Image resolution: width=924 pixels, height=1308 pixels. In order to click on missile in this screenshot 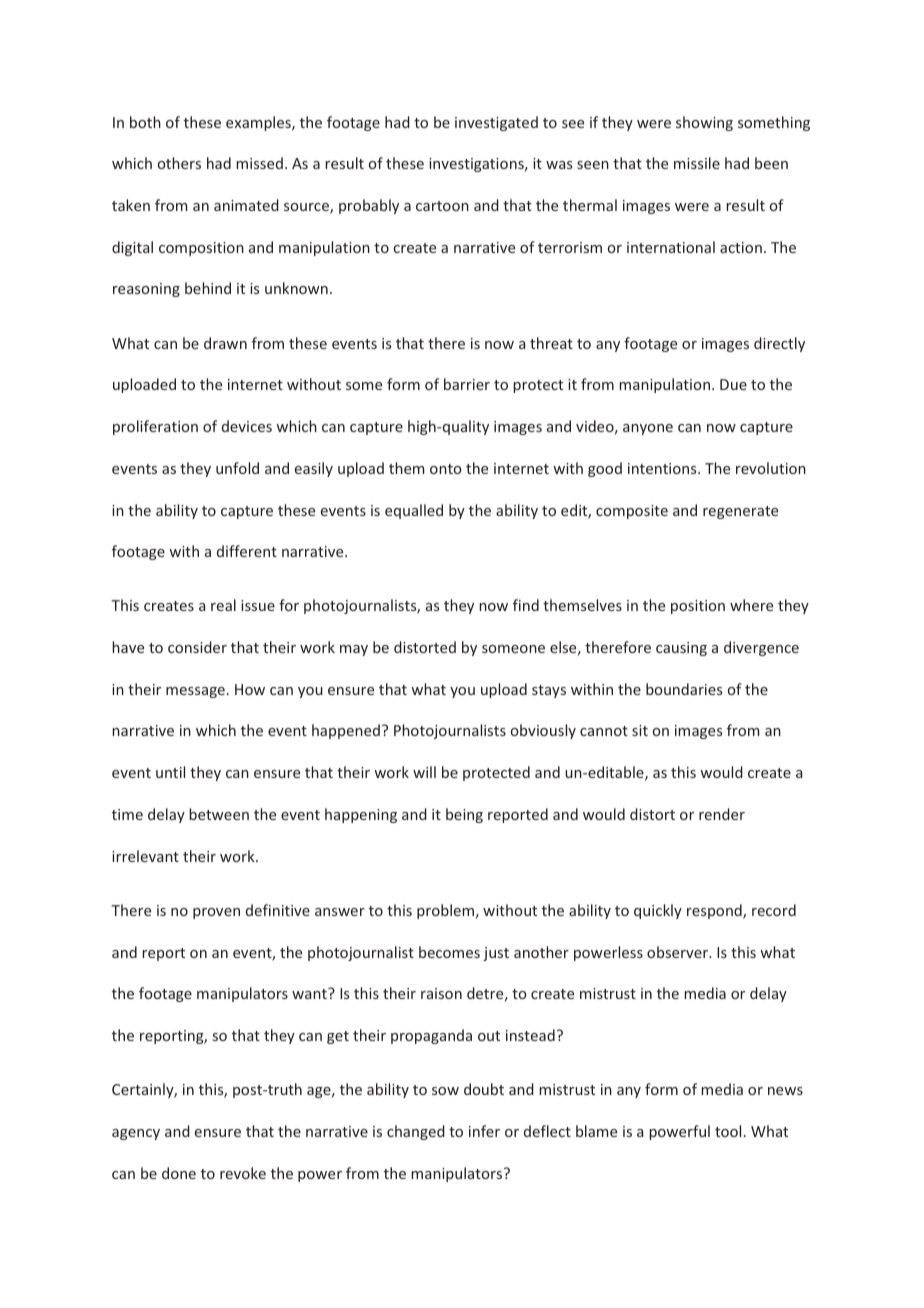, I will do `click(697, 163)`.
